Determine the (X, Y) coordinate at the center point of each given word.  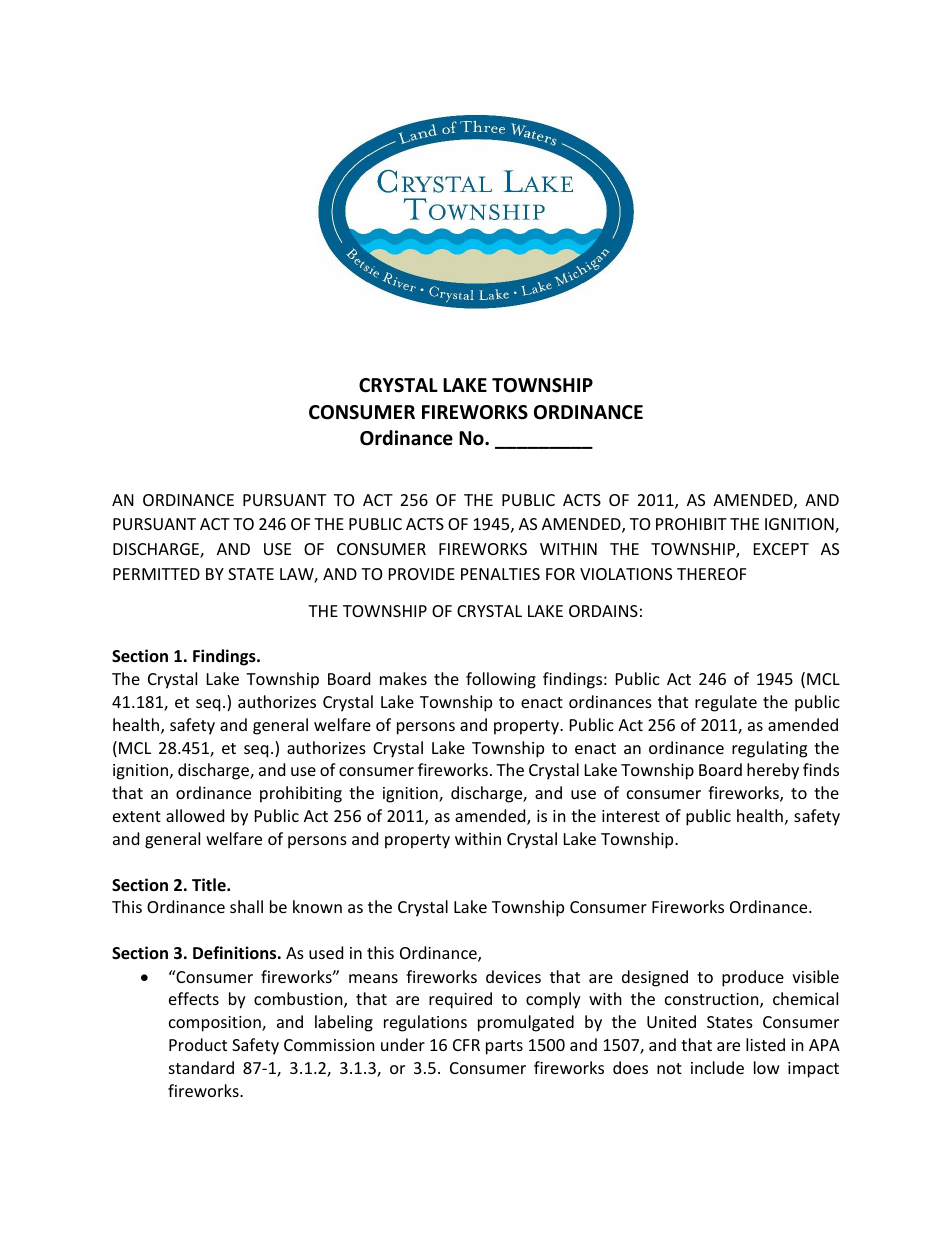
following (501, 680)
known (317, 906)
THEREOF (711, 574)
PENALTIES (500, 574)
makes (403, 678)
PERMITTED (156, 574)
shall (246, 906)
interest (631, 816)
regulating (769, 749)
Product (198, 1044)
